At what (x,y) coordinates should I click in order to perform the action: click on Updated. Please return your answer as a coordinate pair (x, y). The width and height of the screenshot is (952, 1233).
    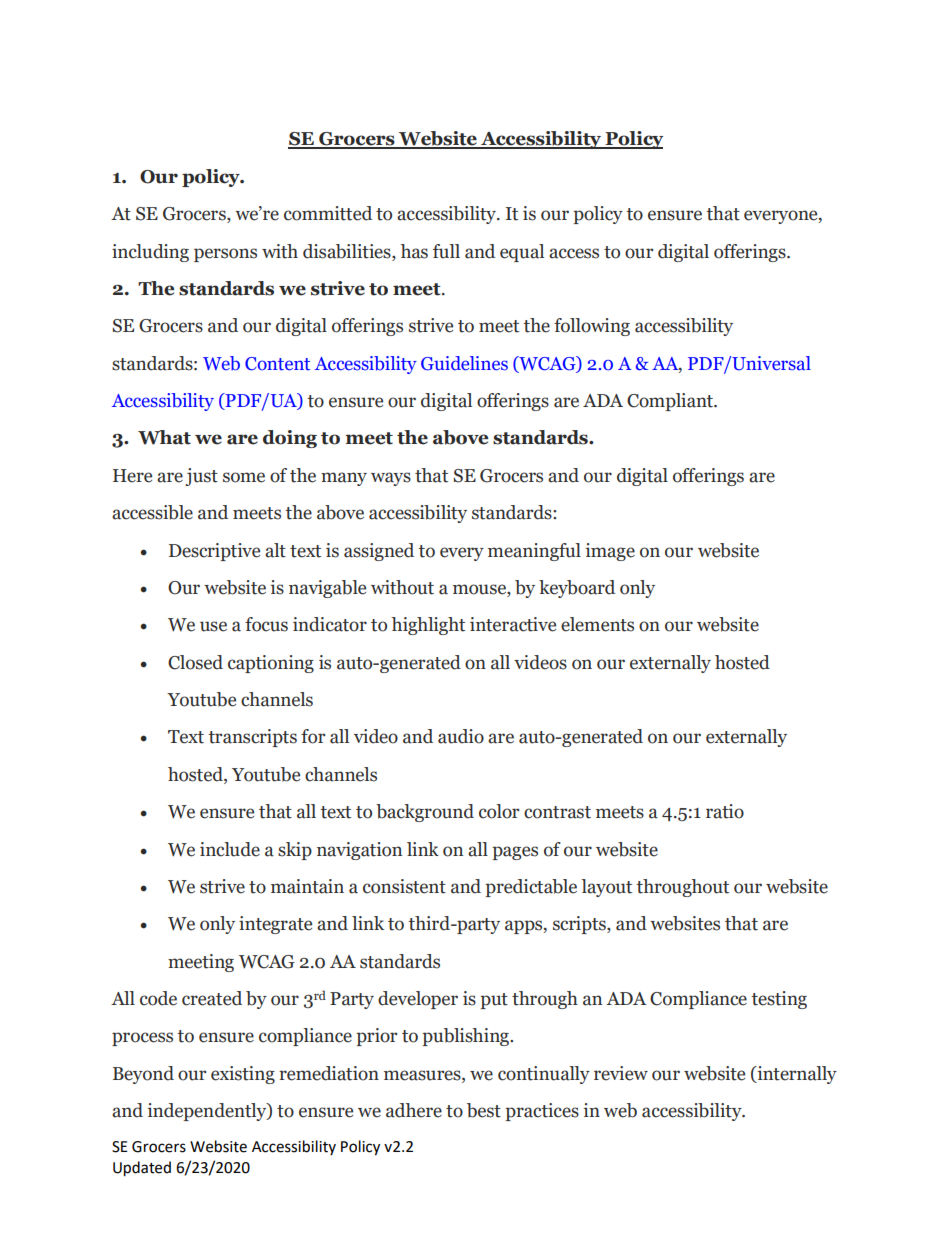
    Looking at the image, I should click on (142, 1169).
